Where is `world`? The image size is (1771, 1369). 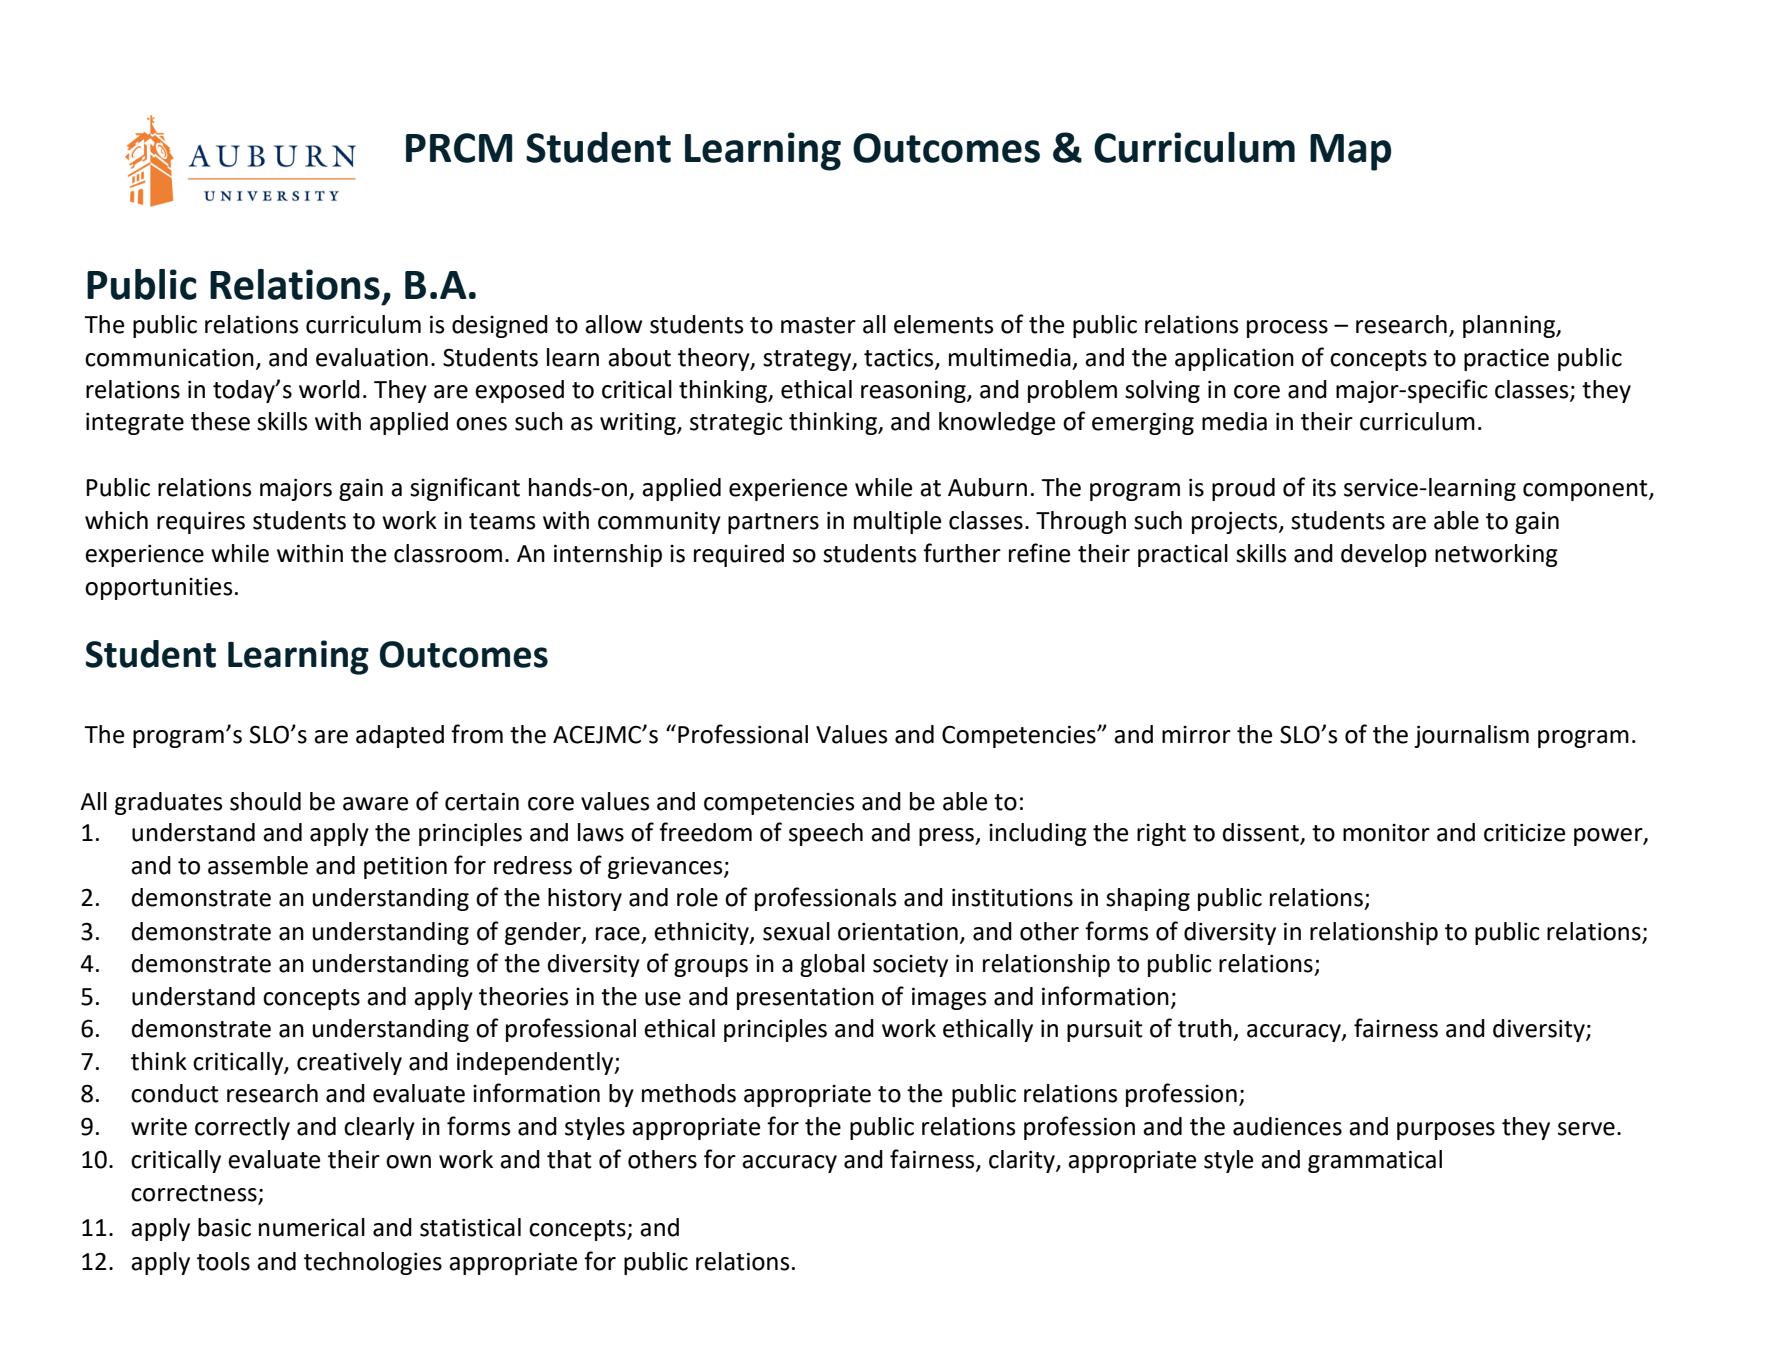 world is located at coordinates (329, 389).
